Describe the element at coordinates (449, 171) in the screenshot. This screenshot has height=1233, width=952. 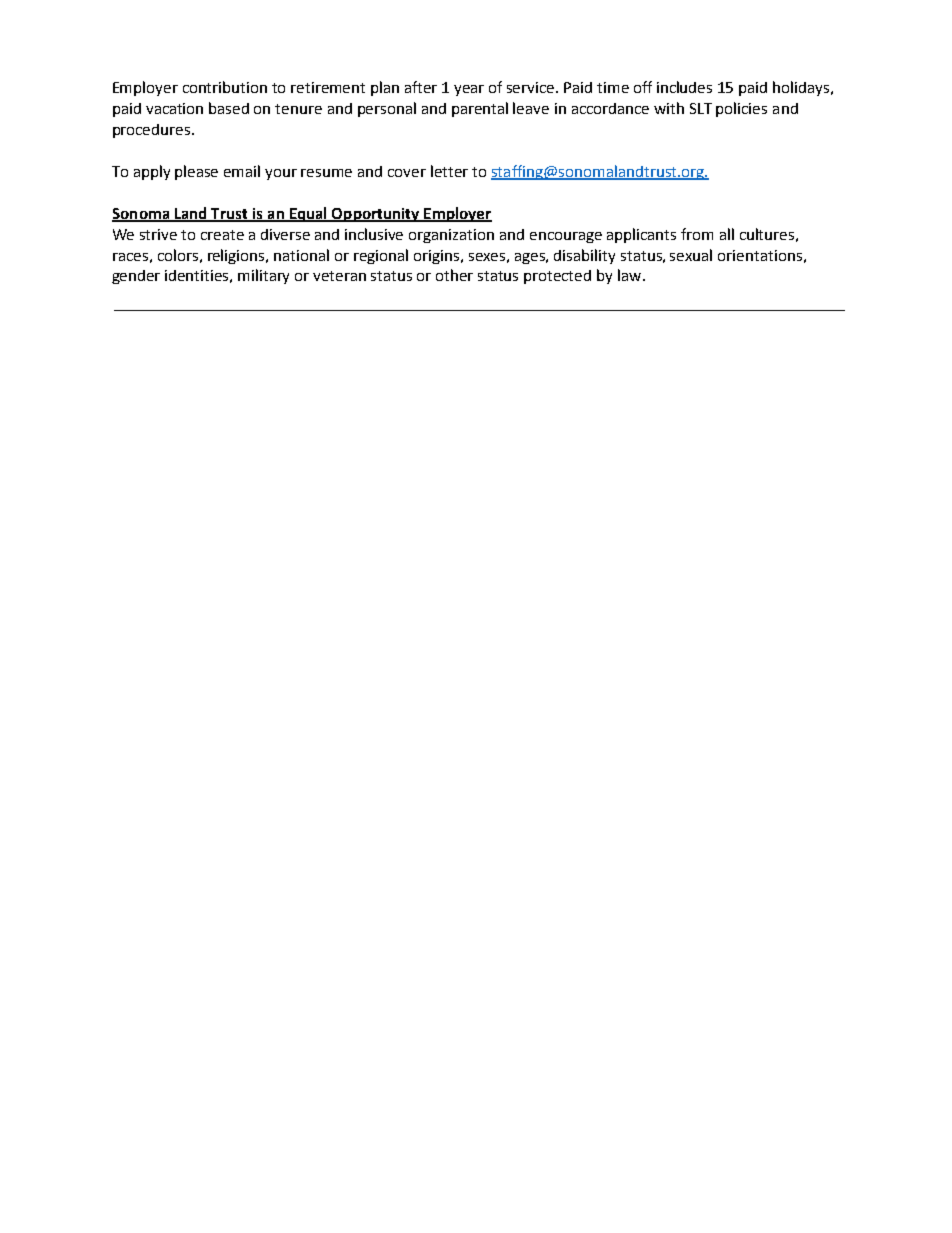
I see `letter` at that location.
